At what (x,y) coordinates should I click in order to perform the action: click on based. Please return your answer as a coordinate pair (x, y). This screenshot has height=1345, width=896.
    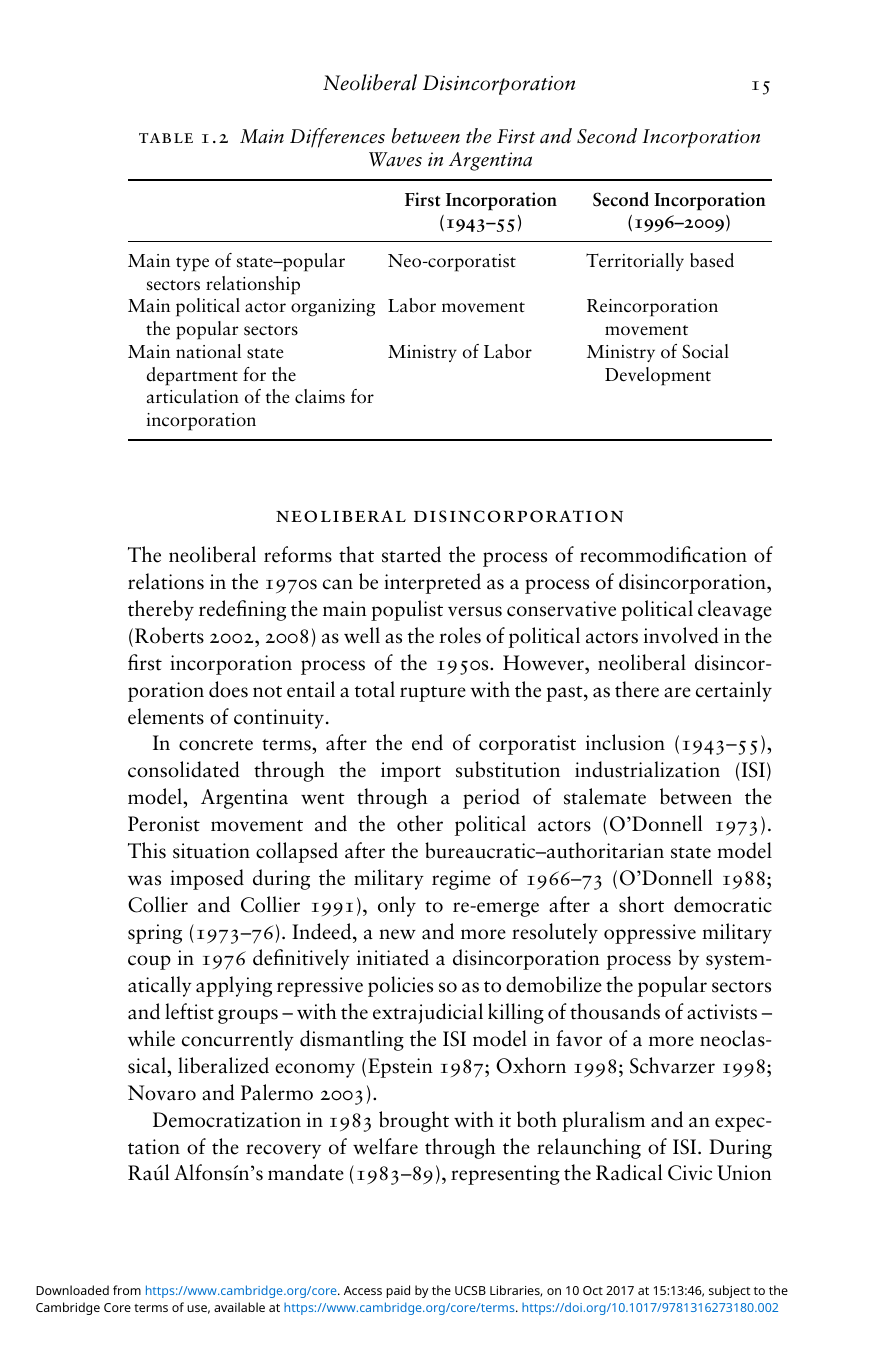
    Looking at the image, I should click on (712, 260).
